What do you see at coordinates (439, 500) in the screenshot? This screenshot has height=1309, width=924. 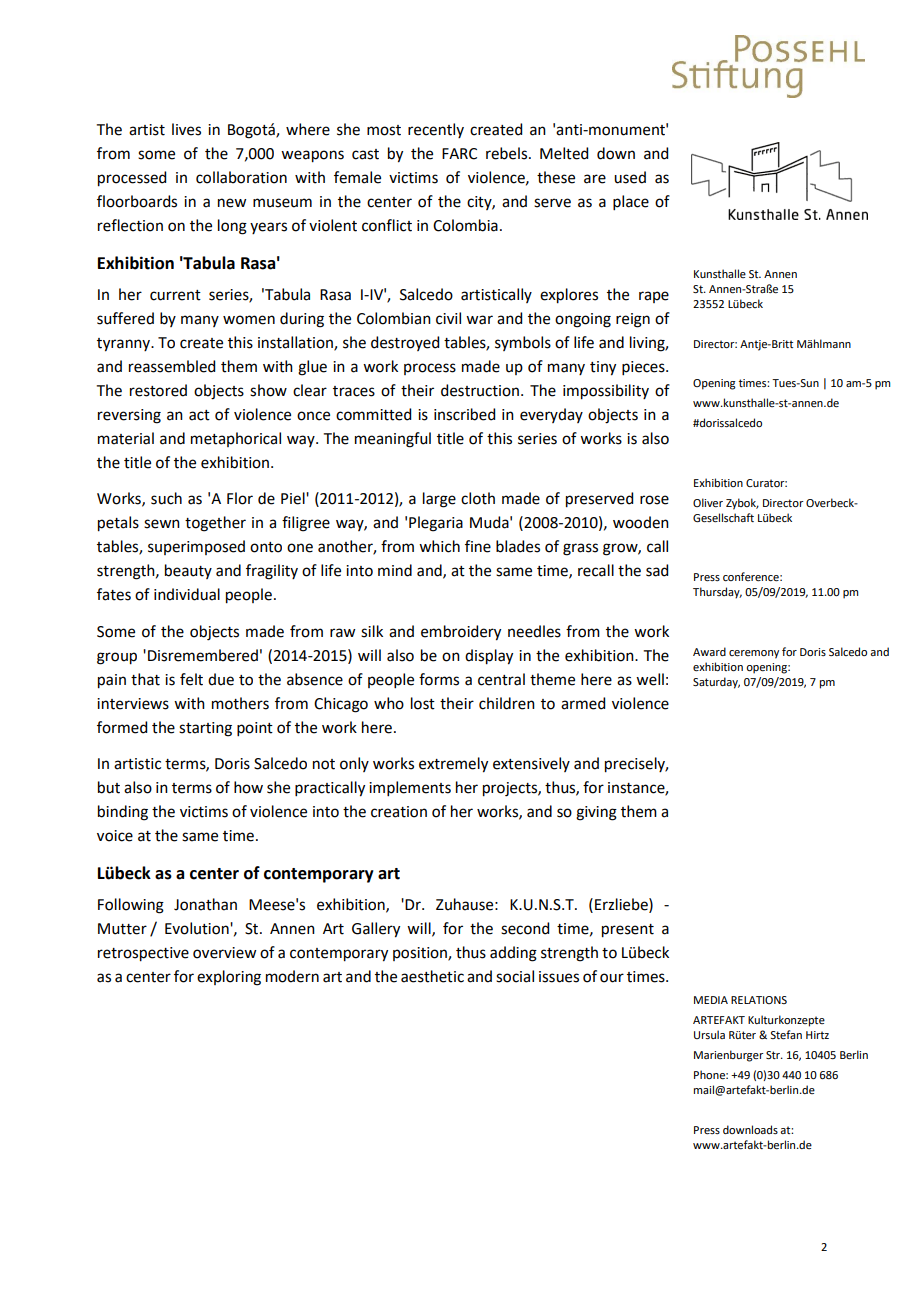 I see `large` at bounding box center [439, 500].
